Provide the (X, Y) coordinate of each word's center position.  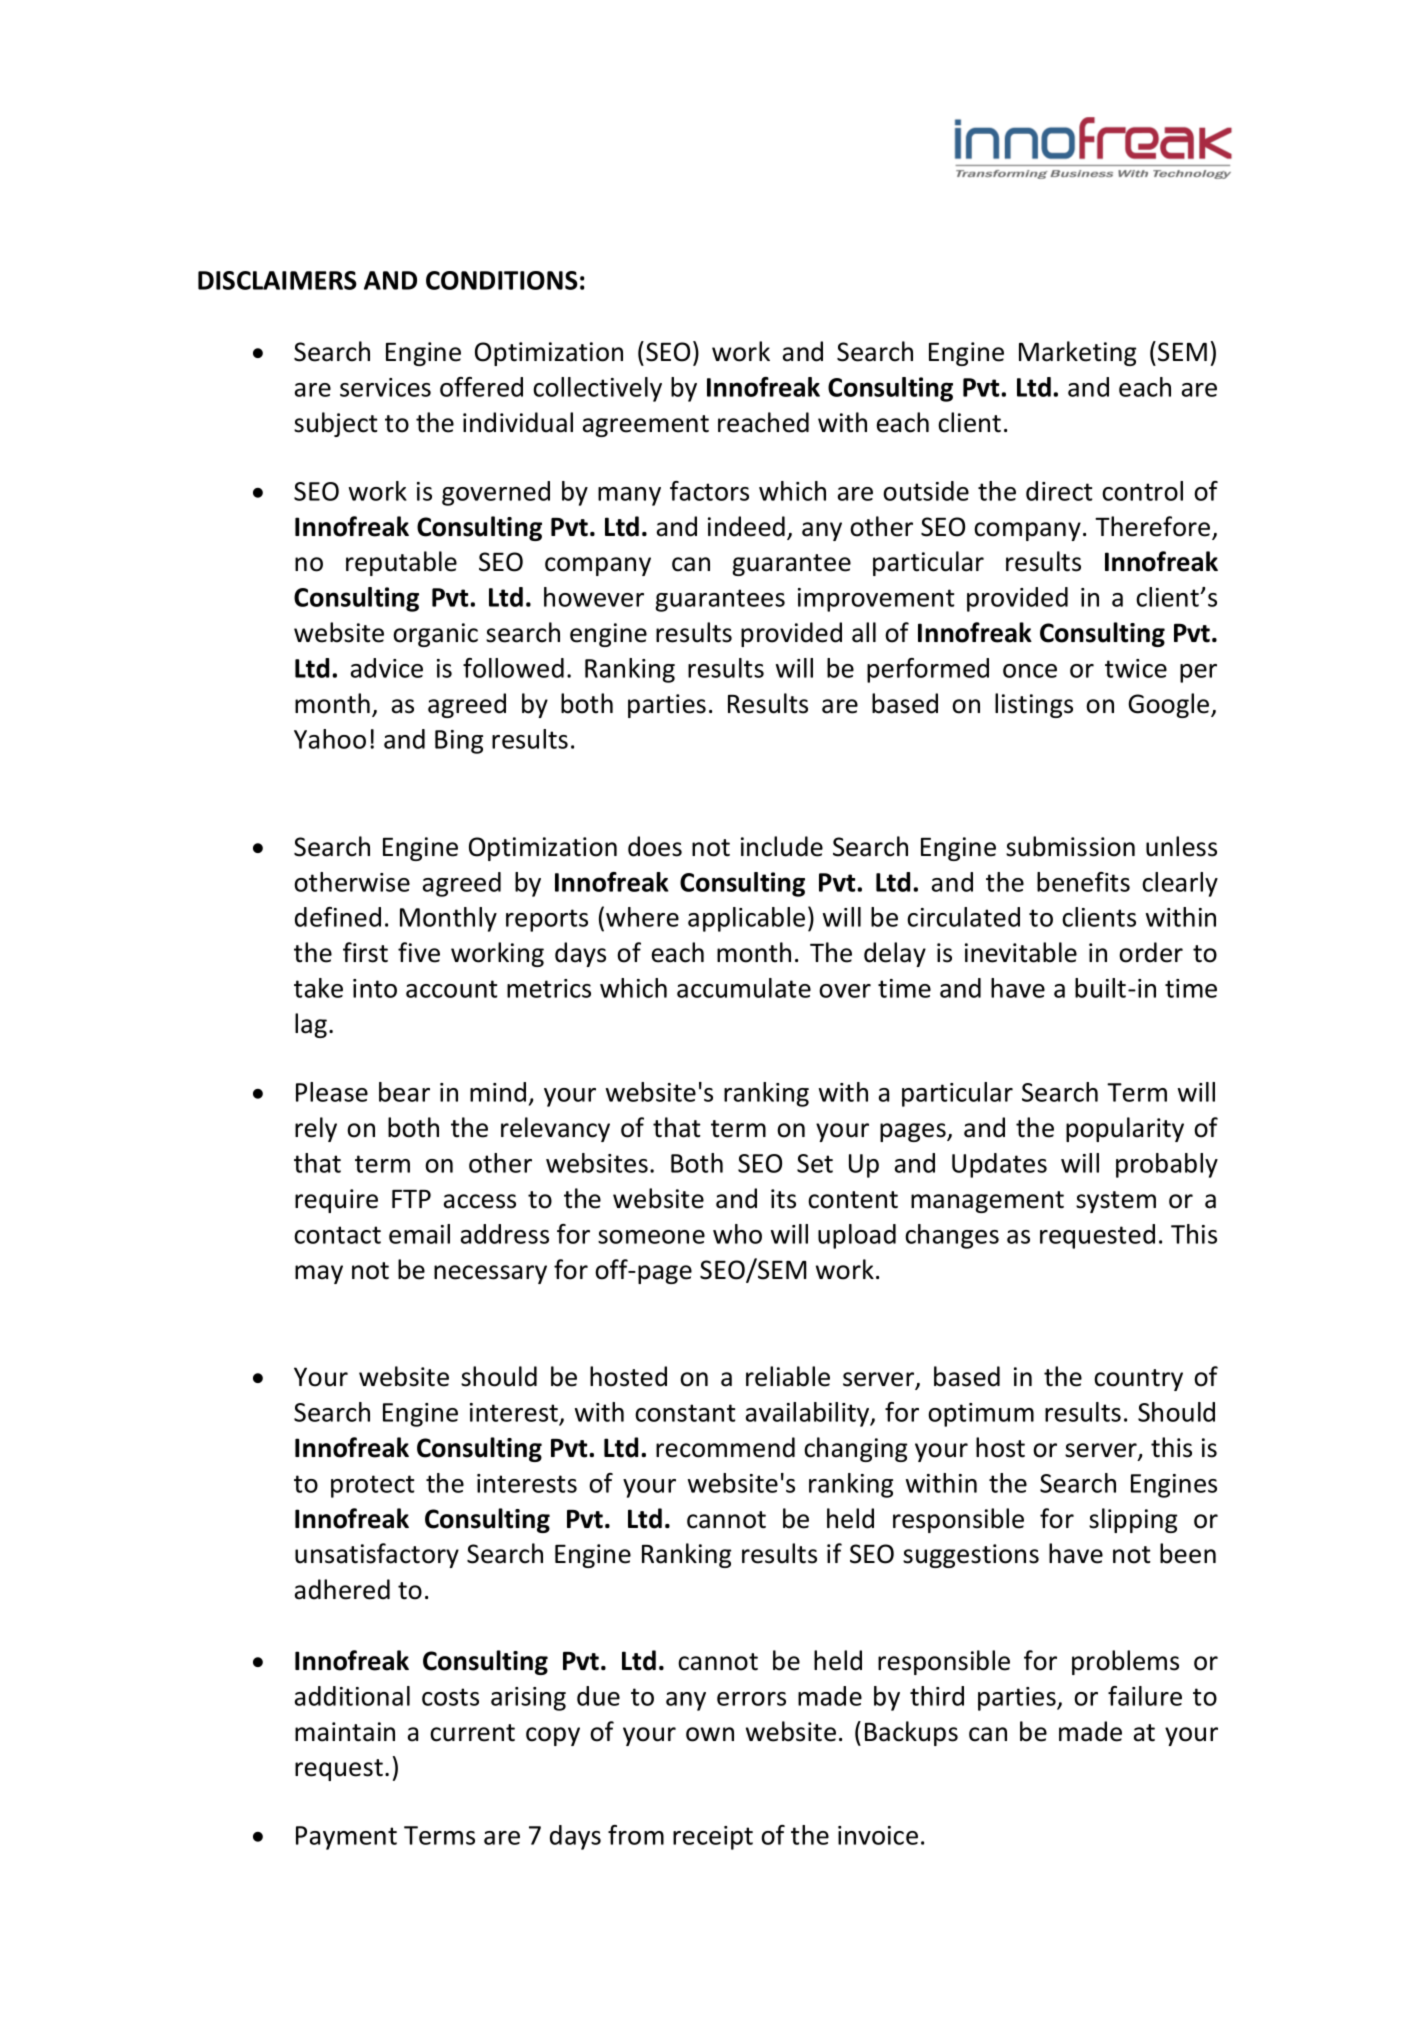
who (737, 1234)
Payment (346, 1838)
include (782, 846)
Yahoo (330, 739)
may (319, 1274)
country (1138, 1380)
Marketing (1077, 353)
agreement (646, 426)
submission (1070, 846)
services (385, 387)
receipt (713, 1838)
